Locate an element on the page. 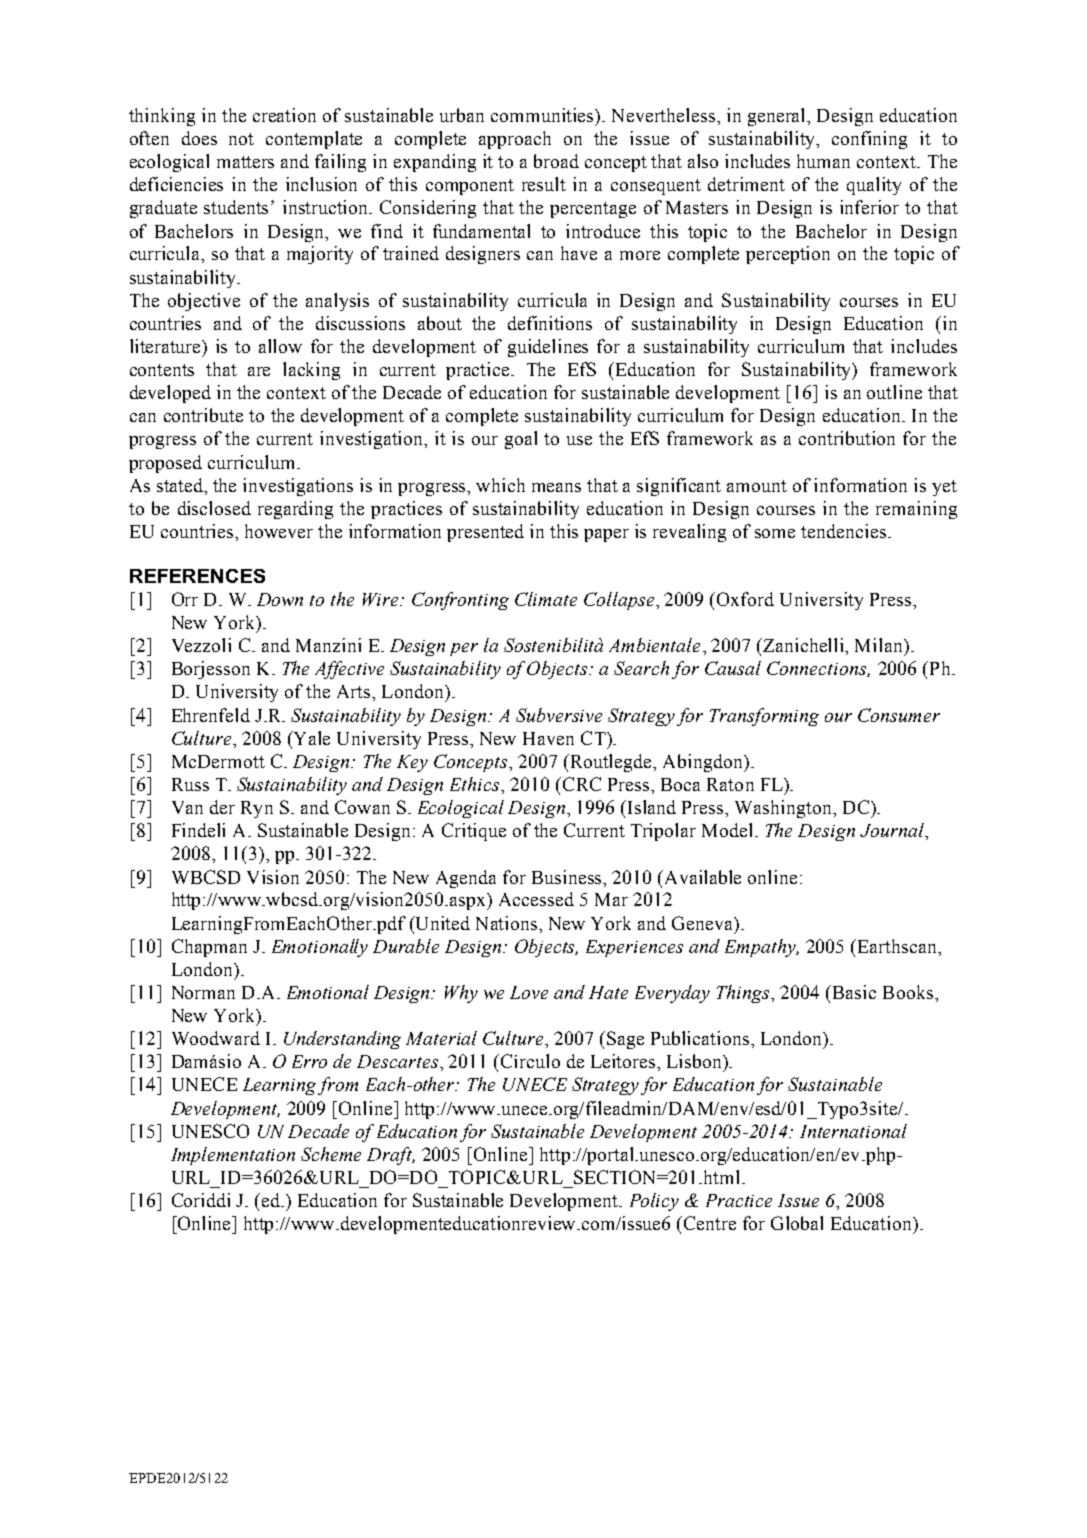 Image resolution: width=1087 pixels, height=1538 pixels. Policy is located at coordinates (654, 1202).
